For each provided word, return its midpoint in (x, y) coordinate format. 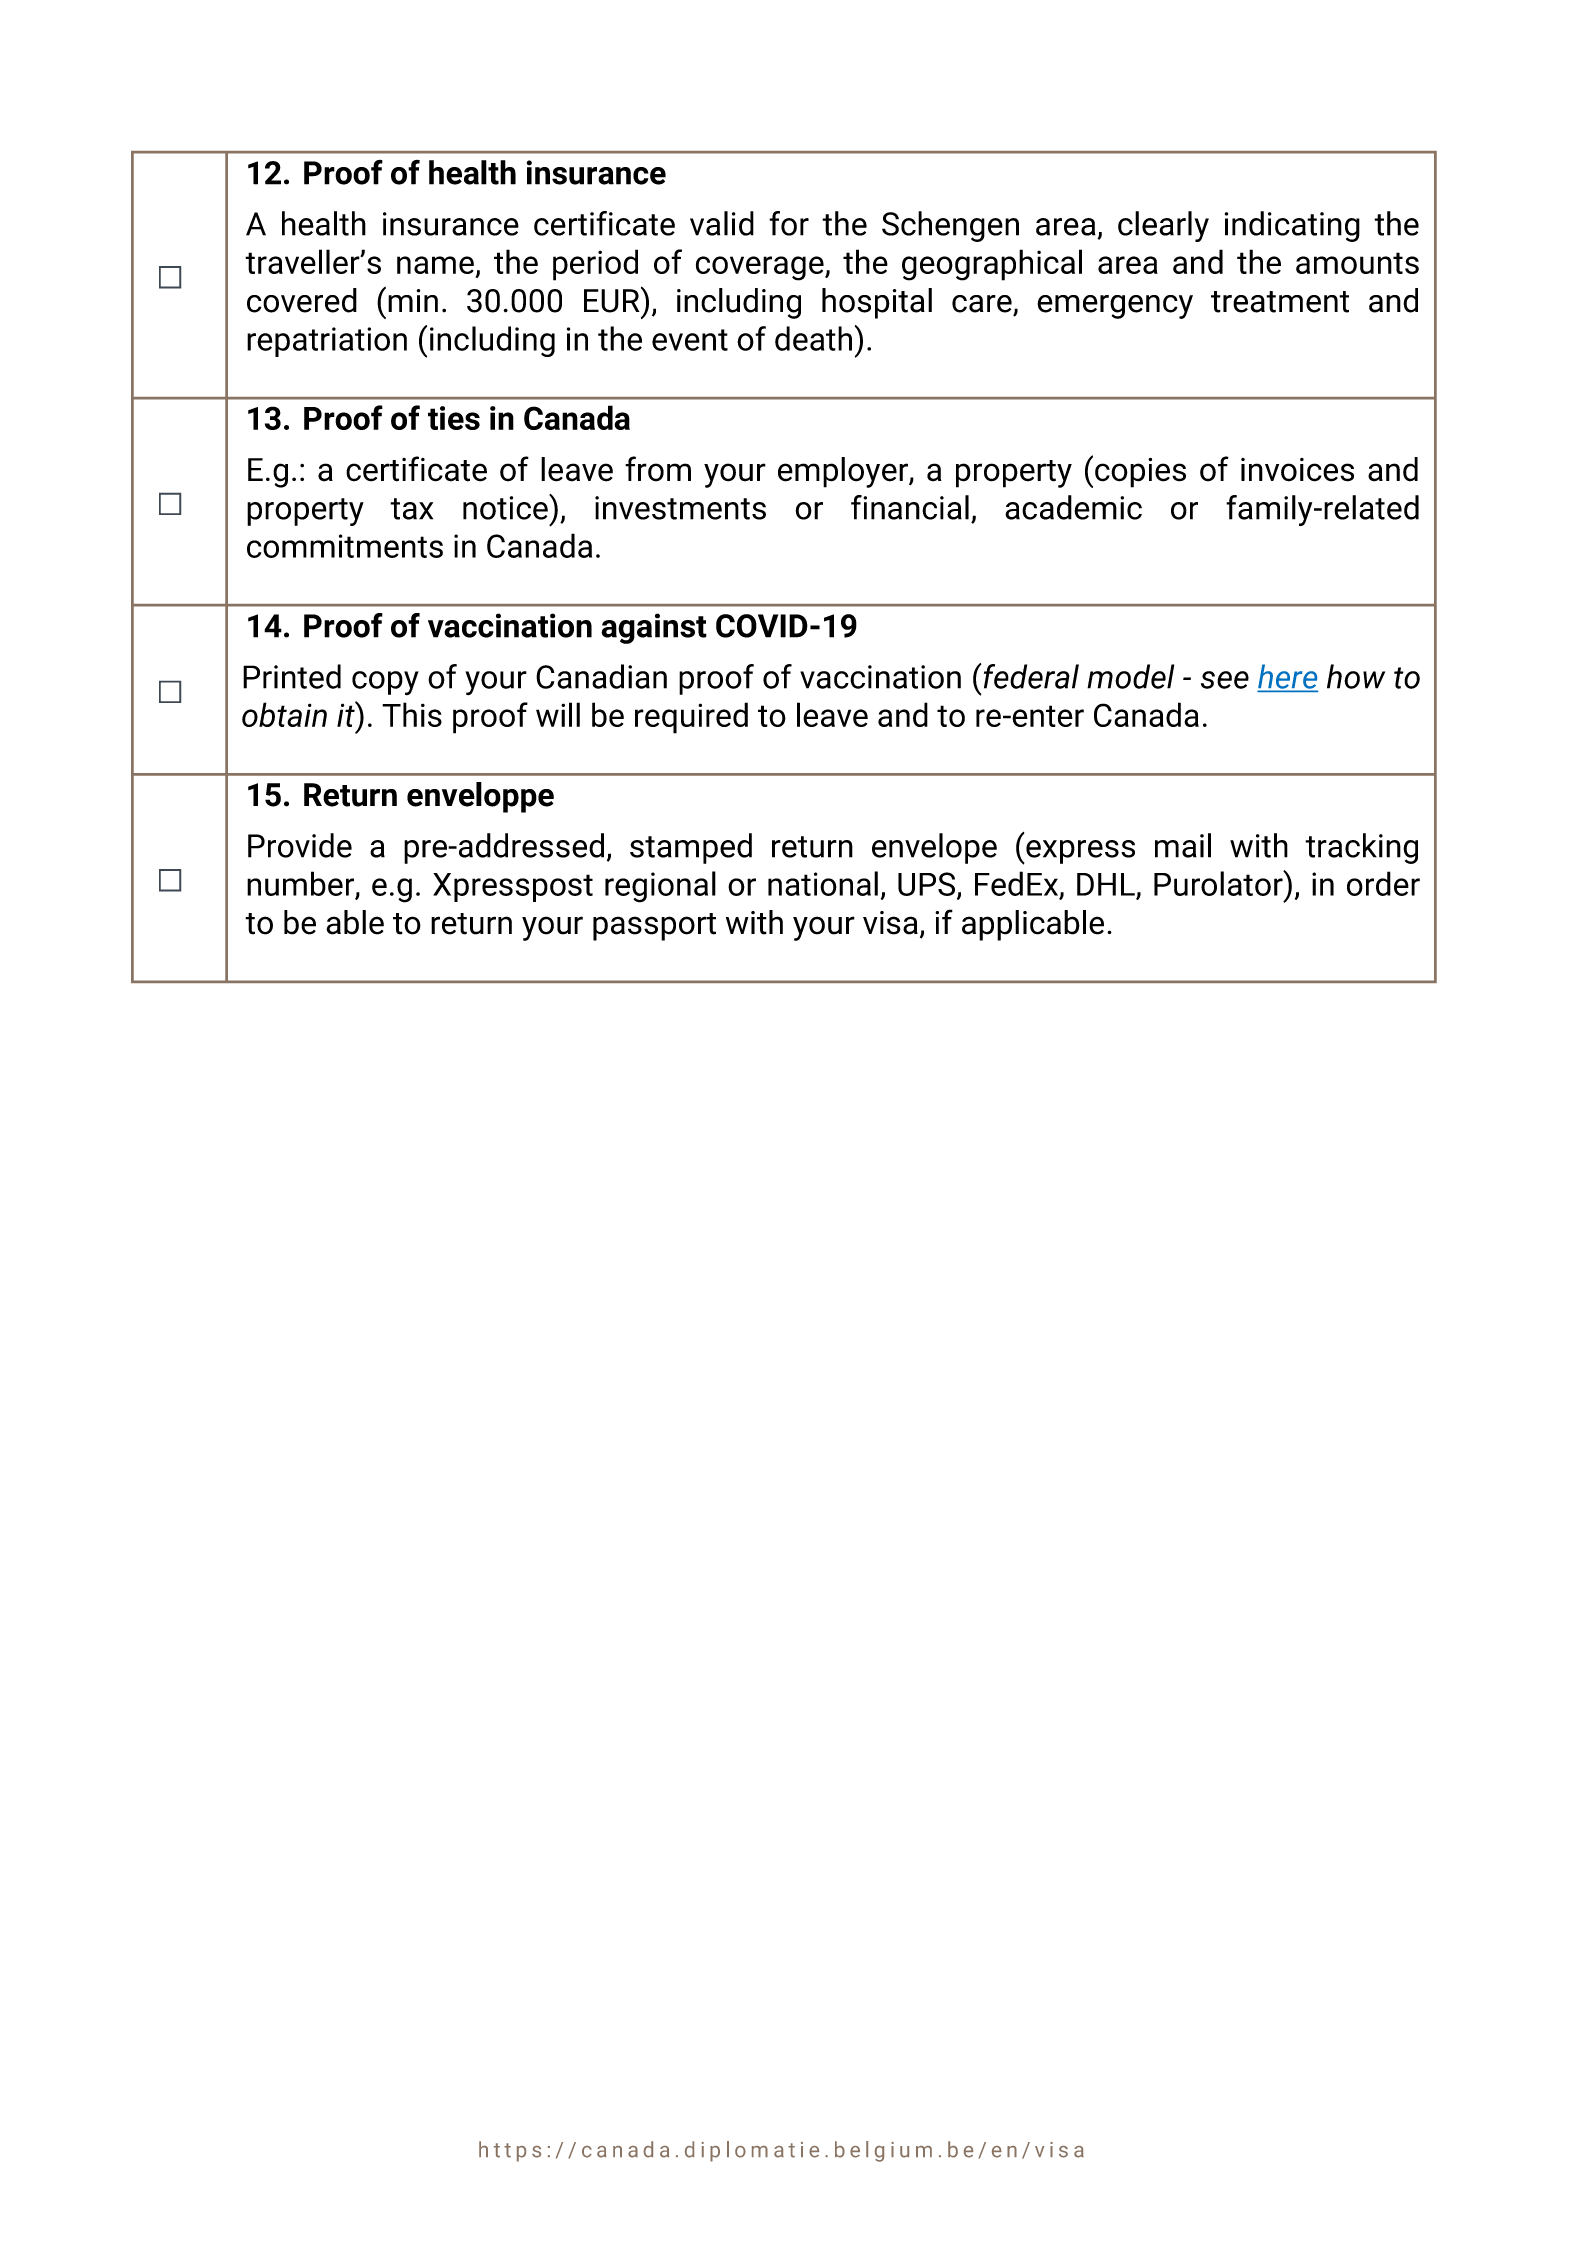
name (435, 265)
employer (844, 472)
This (412, 714)
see (1225, 680)
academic (1073, 507)
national (823, 883)
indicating (1292, 226)
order (1383, 883)
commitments (345, 546)
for (789, 223)
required (691, 718)
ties (454, 418)
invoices (1297, 470)
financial (910, 507)
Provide (300, 845)
